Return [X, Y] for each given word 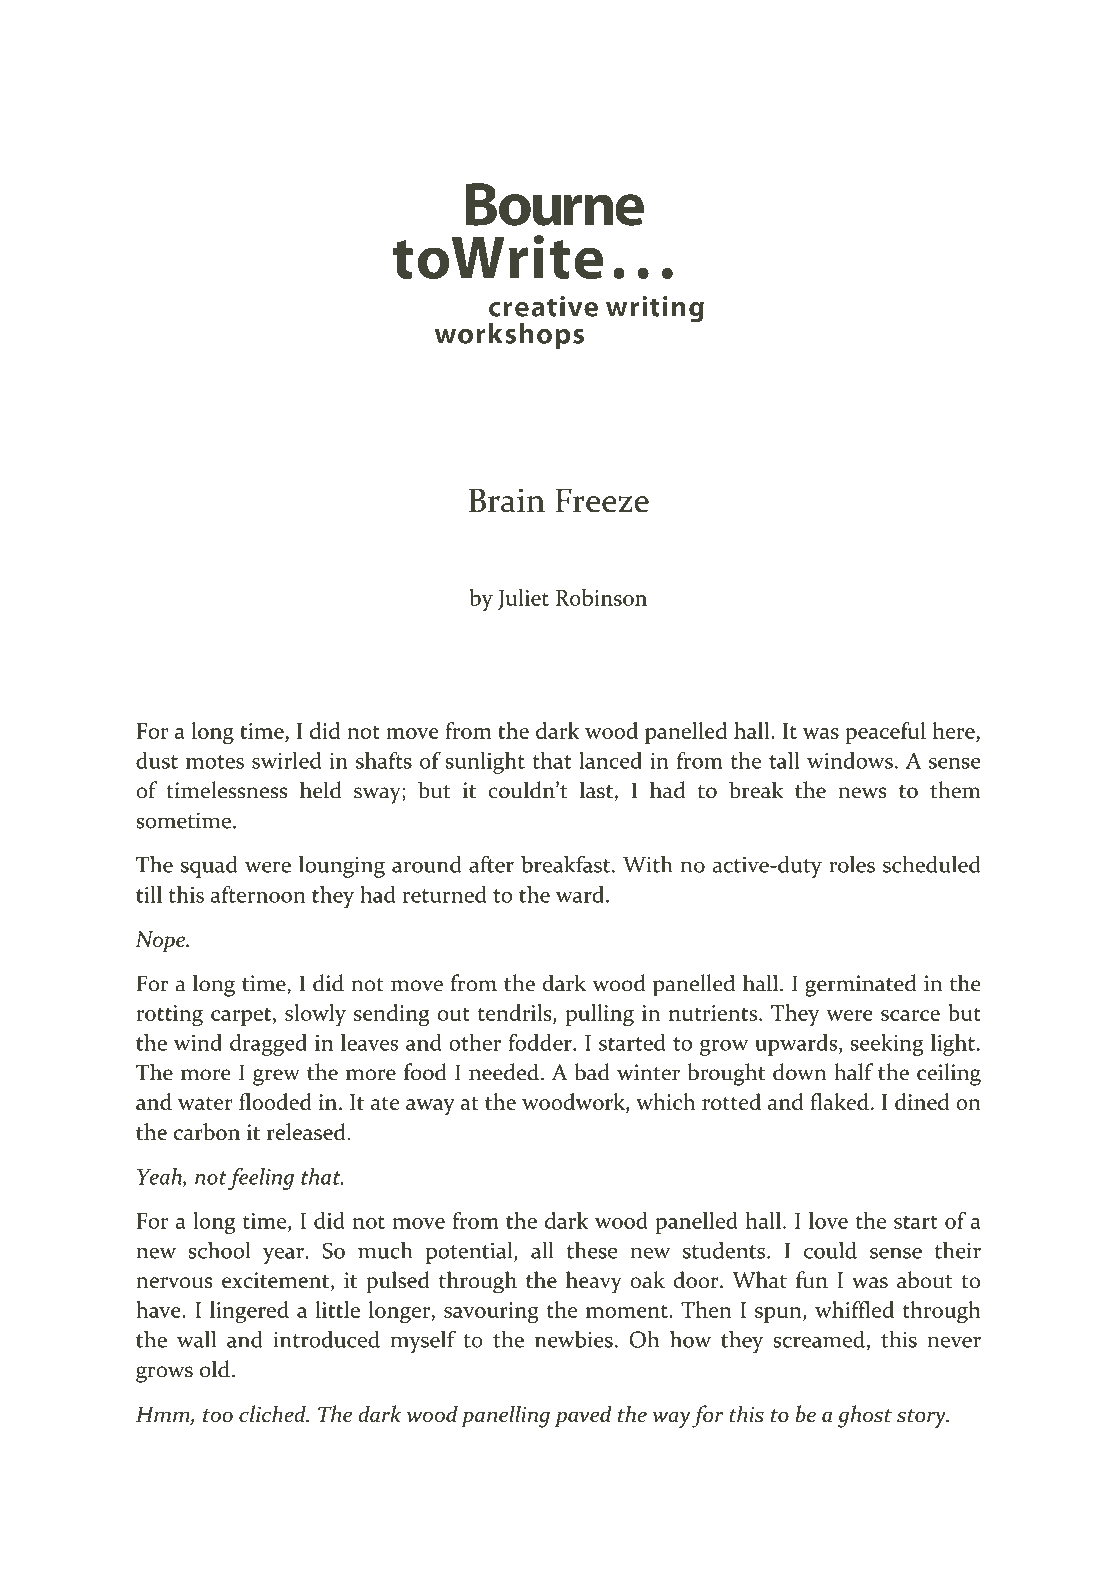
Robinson [601, 597]
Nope [162, 942]
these [592, 1250]
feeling [261, 1179]
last [596, 790]
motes [215, 762]
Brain [507, 500]
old [215, 1369]
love [828, 1220]
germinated [861, 985]
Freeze [602, 501]
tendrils [516, 1012]
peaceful [885, 733]
